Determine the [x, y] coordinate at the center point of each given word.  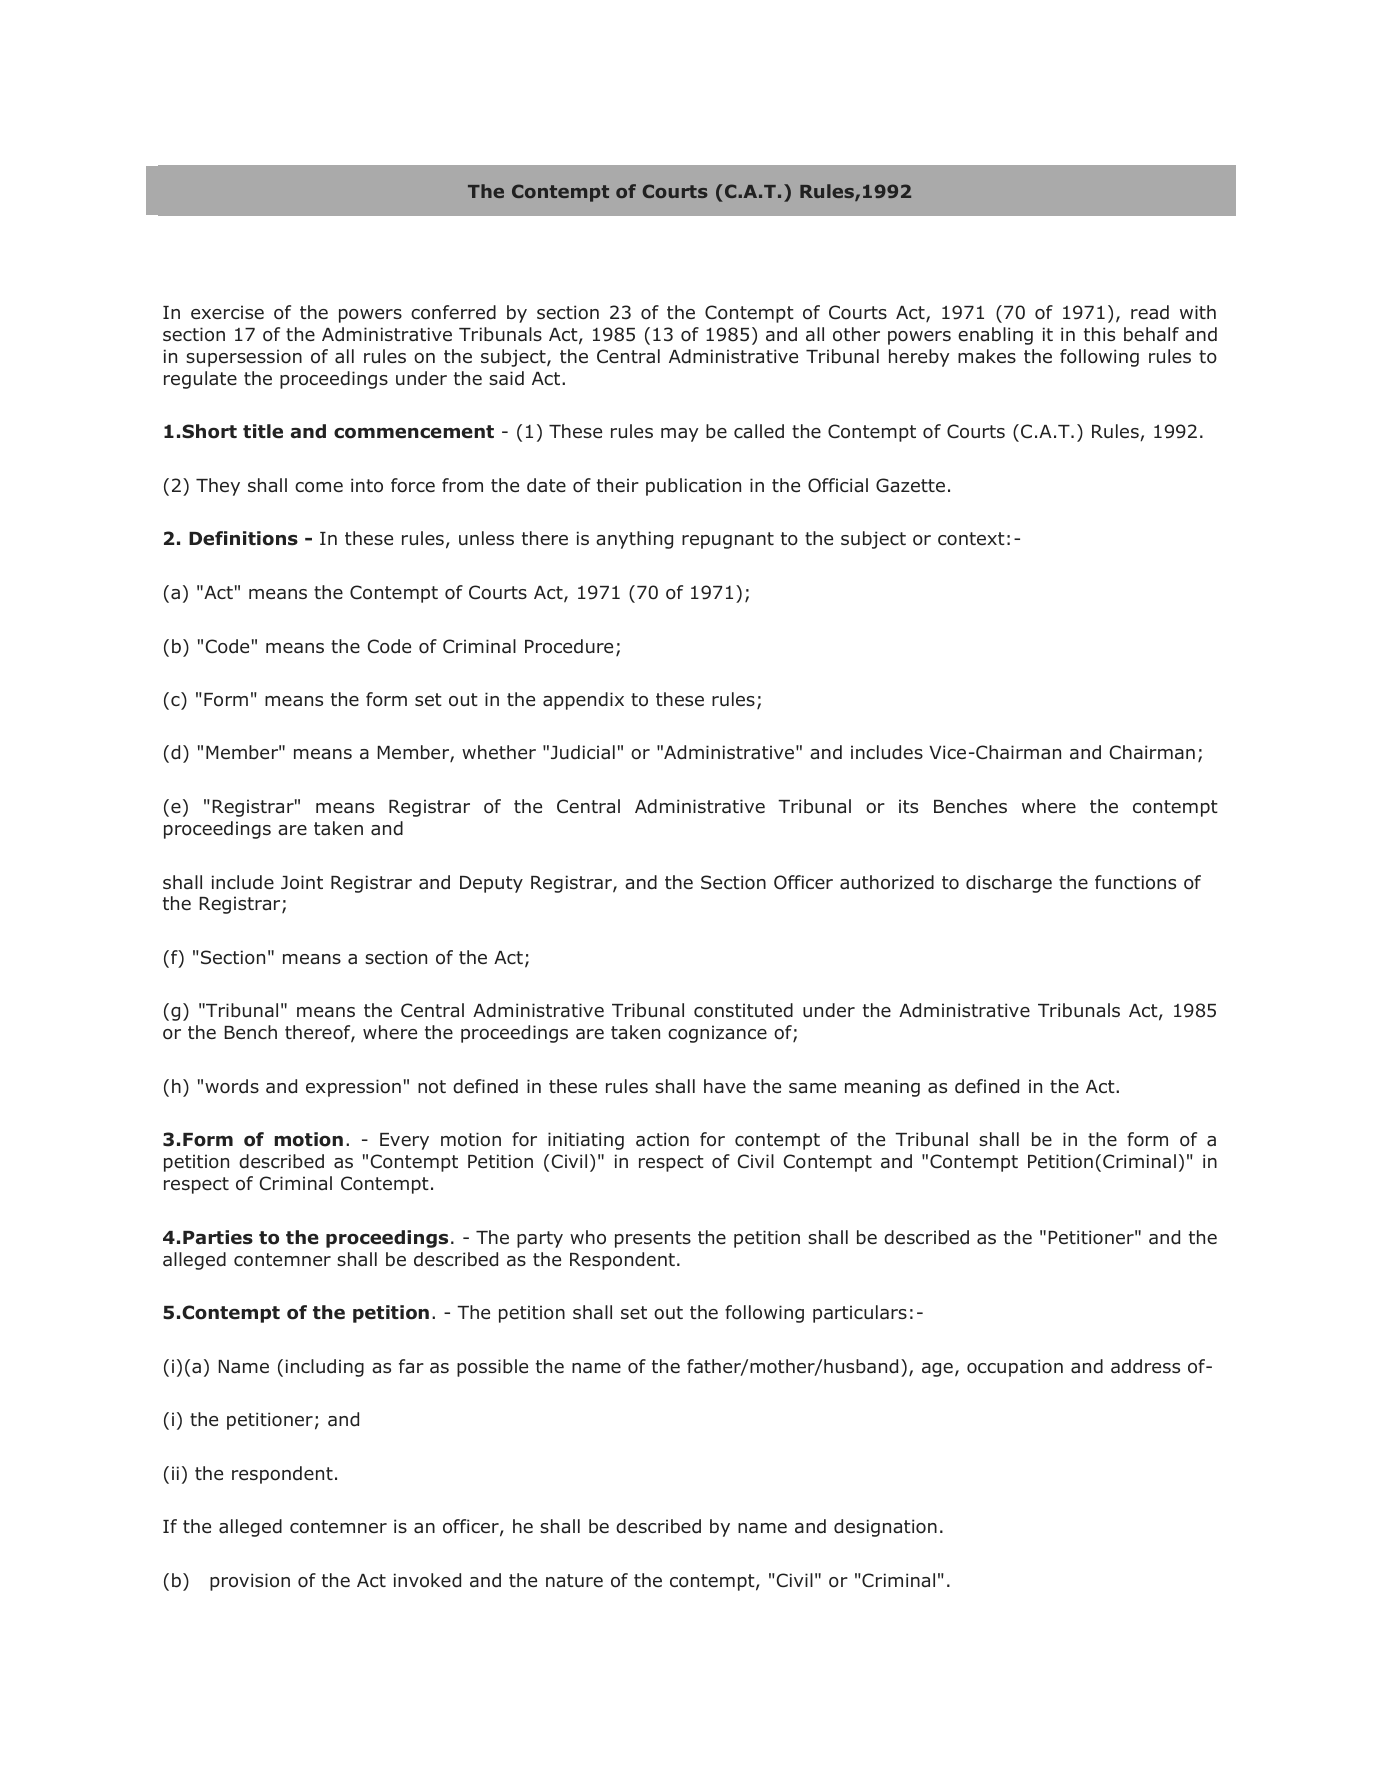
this [1099, 334]
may [680, 435]
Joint [302, 882]
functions [1135, 882]
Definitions [243, 538]
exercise [227, 312]
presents [653, 1239]
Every [404, 1141]
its [908, 806]
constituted [743, 1010]
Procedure [569, 646]
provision [250, 1582]
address [1145, 1366]
